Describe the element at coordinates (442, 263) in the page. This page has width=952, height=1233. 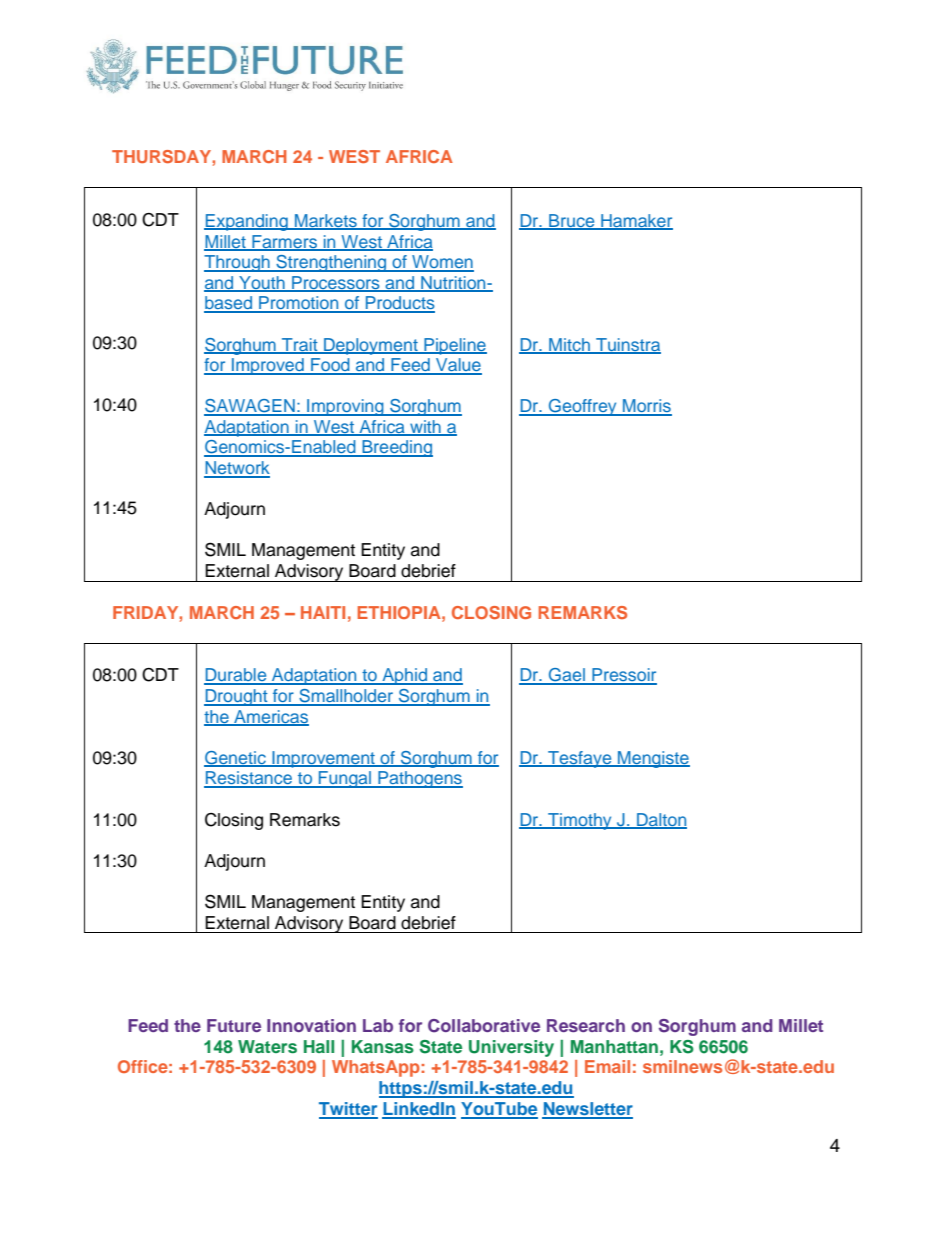
I see `Women` at that location.
